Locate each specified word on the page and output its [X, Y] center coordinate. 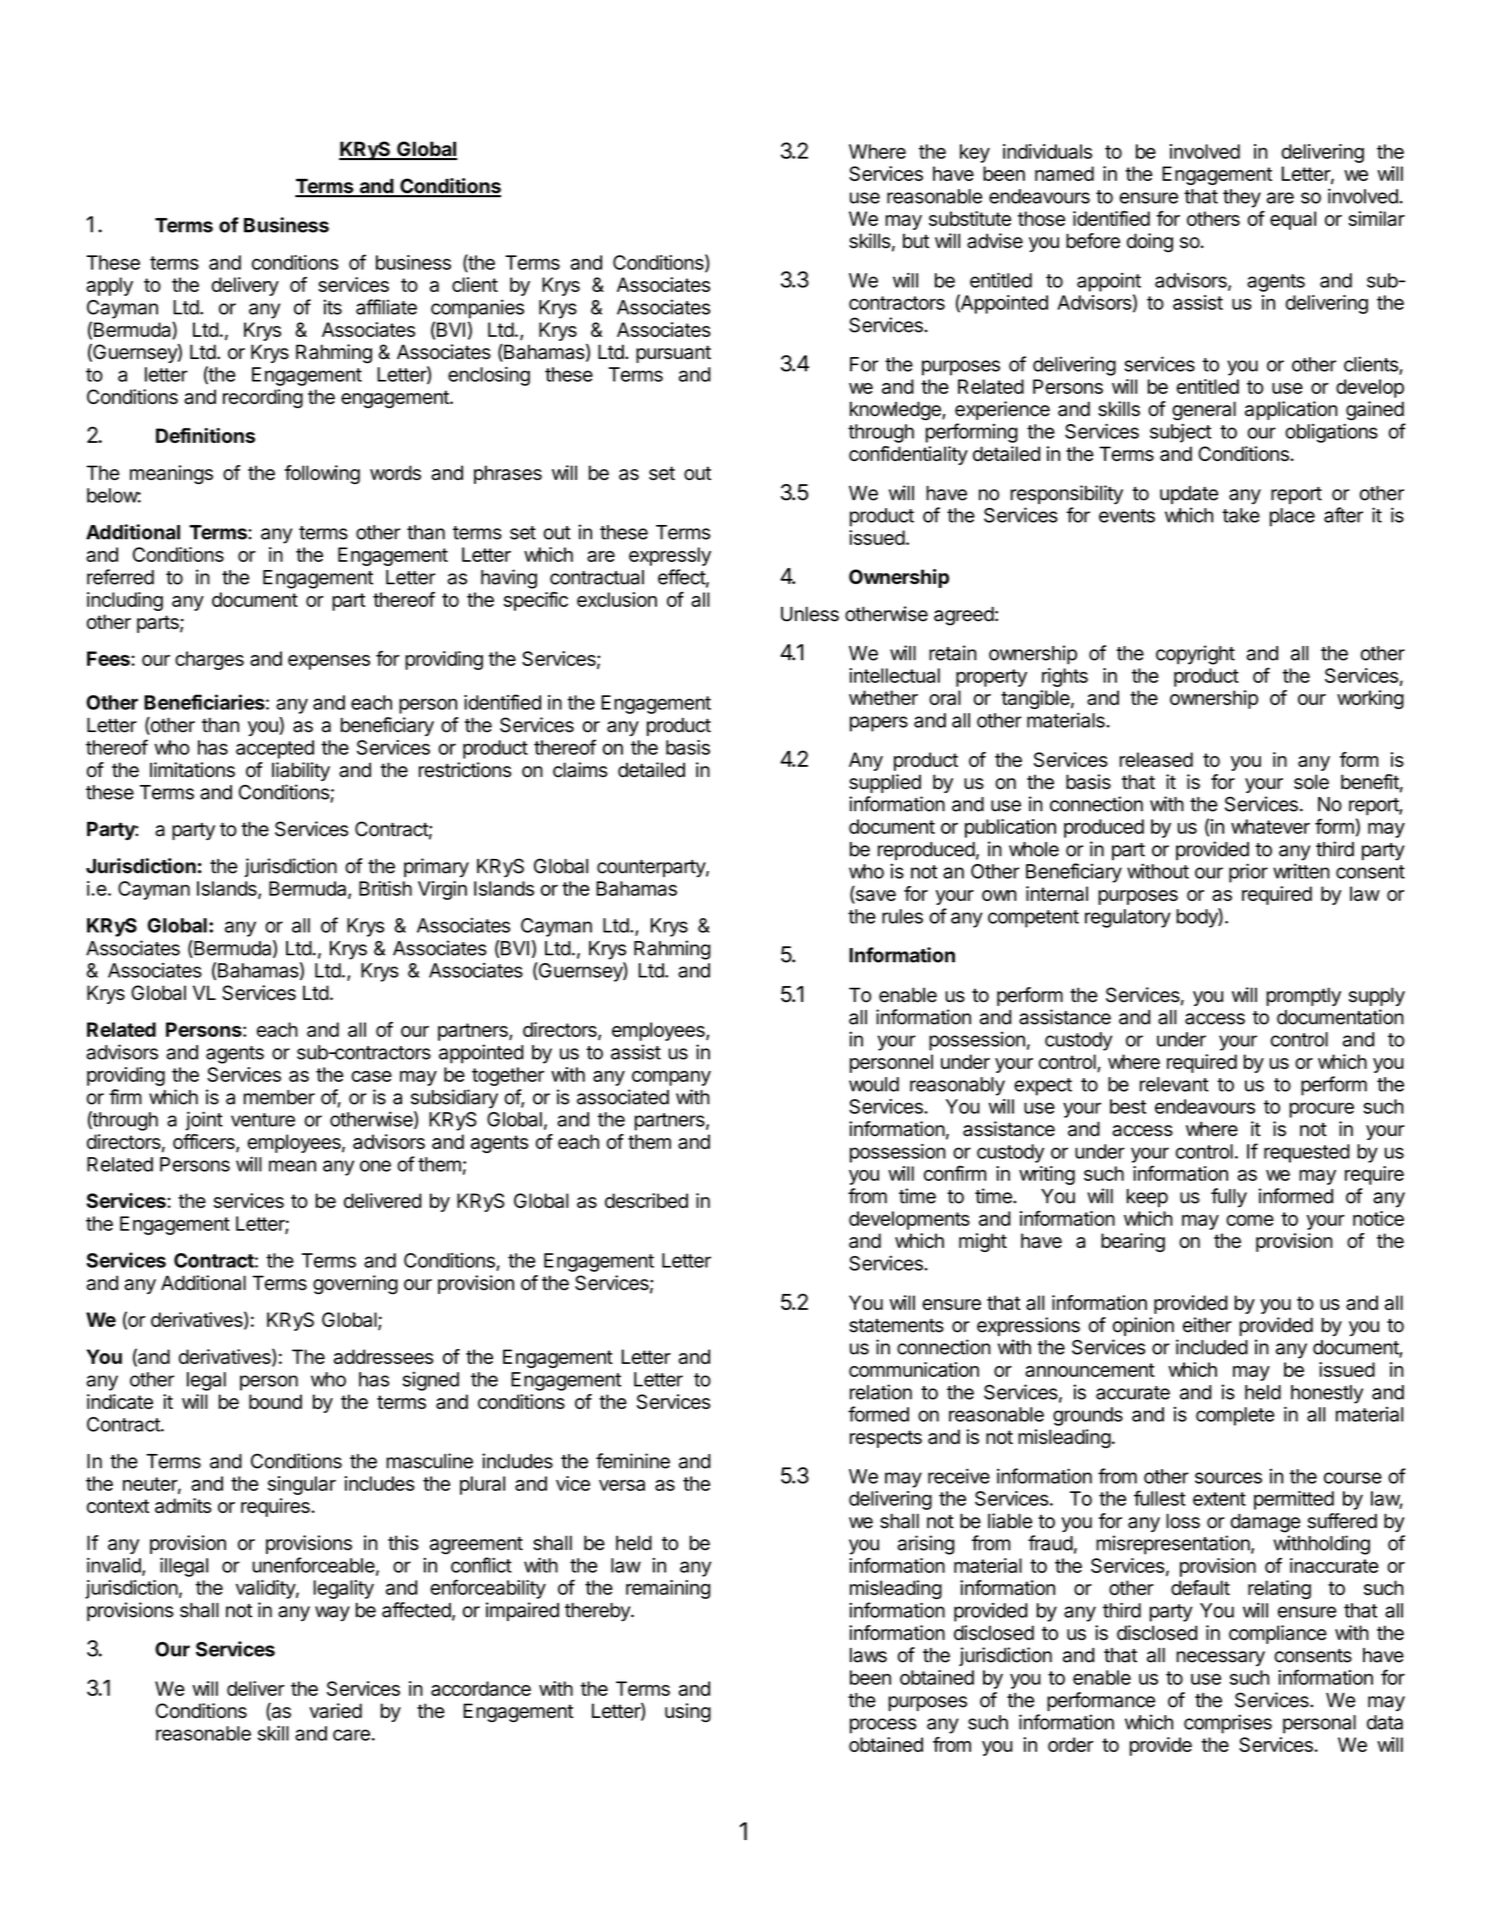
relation [881, 1392]
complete [1235, 1416]
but [916, 241]
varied [335, 1710]
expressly [670, 556]
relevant [1174, 1084]
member [279, 1097]
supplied [885, 783]
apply [109, 286]
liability [301, 771]
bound [275, 1401]
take [1241, 515]
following [322, 474]
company [671, 1078]
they [1242, 198]
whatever [1270, 826]
